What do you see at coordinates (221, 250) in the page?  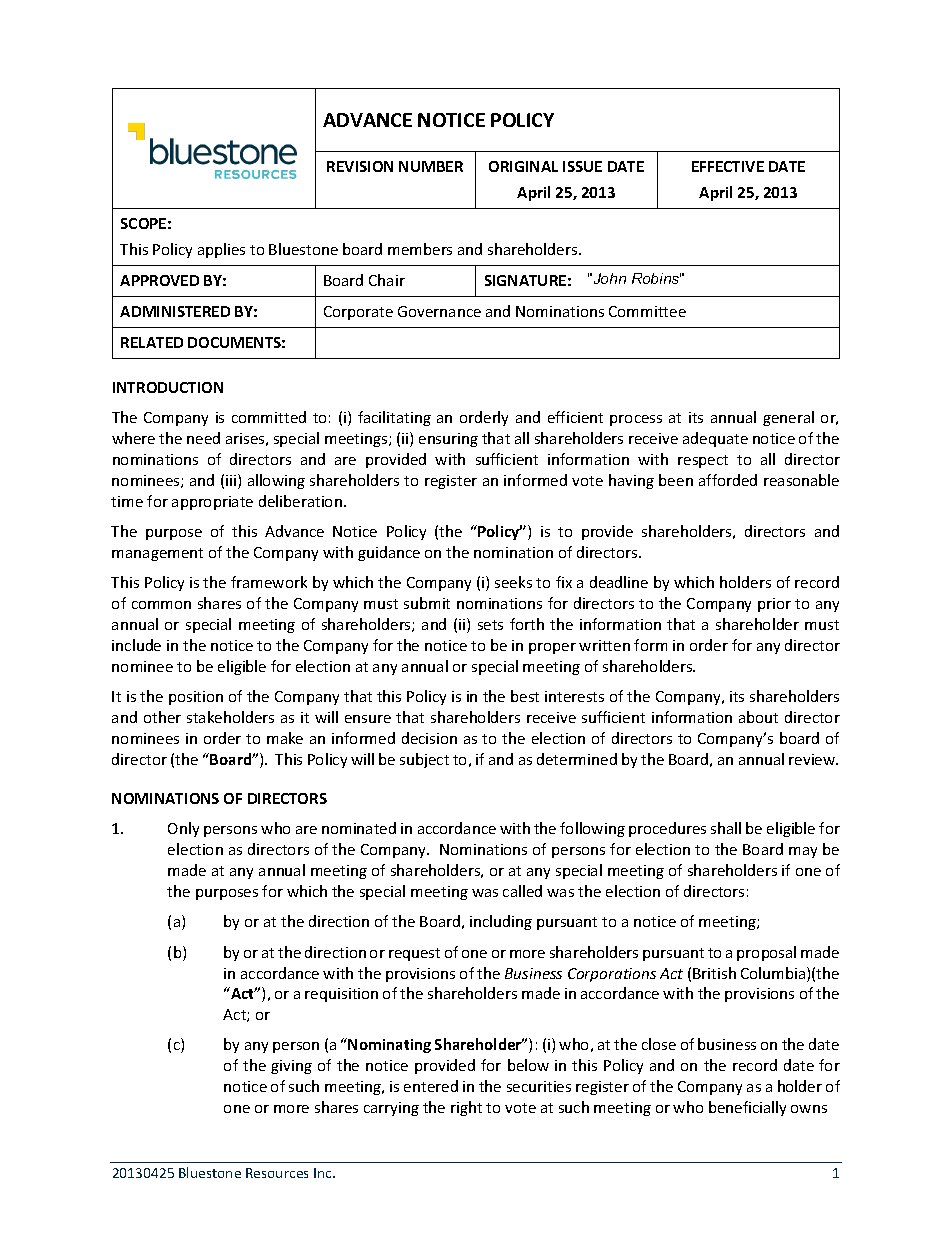 I see `applies` at bounding box center [221, 250].
